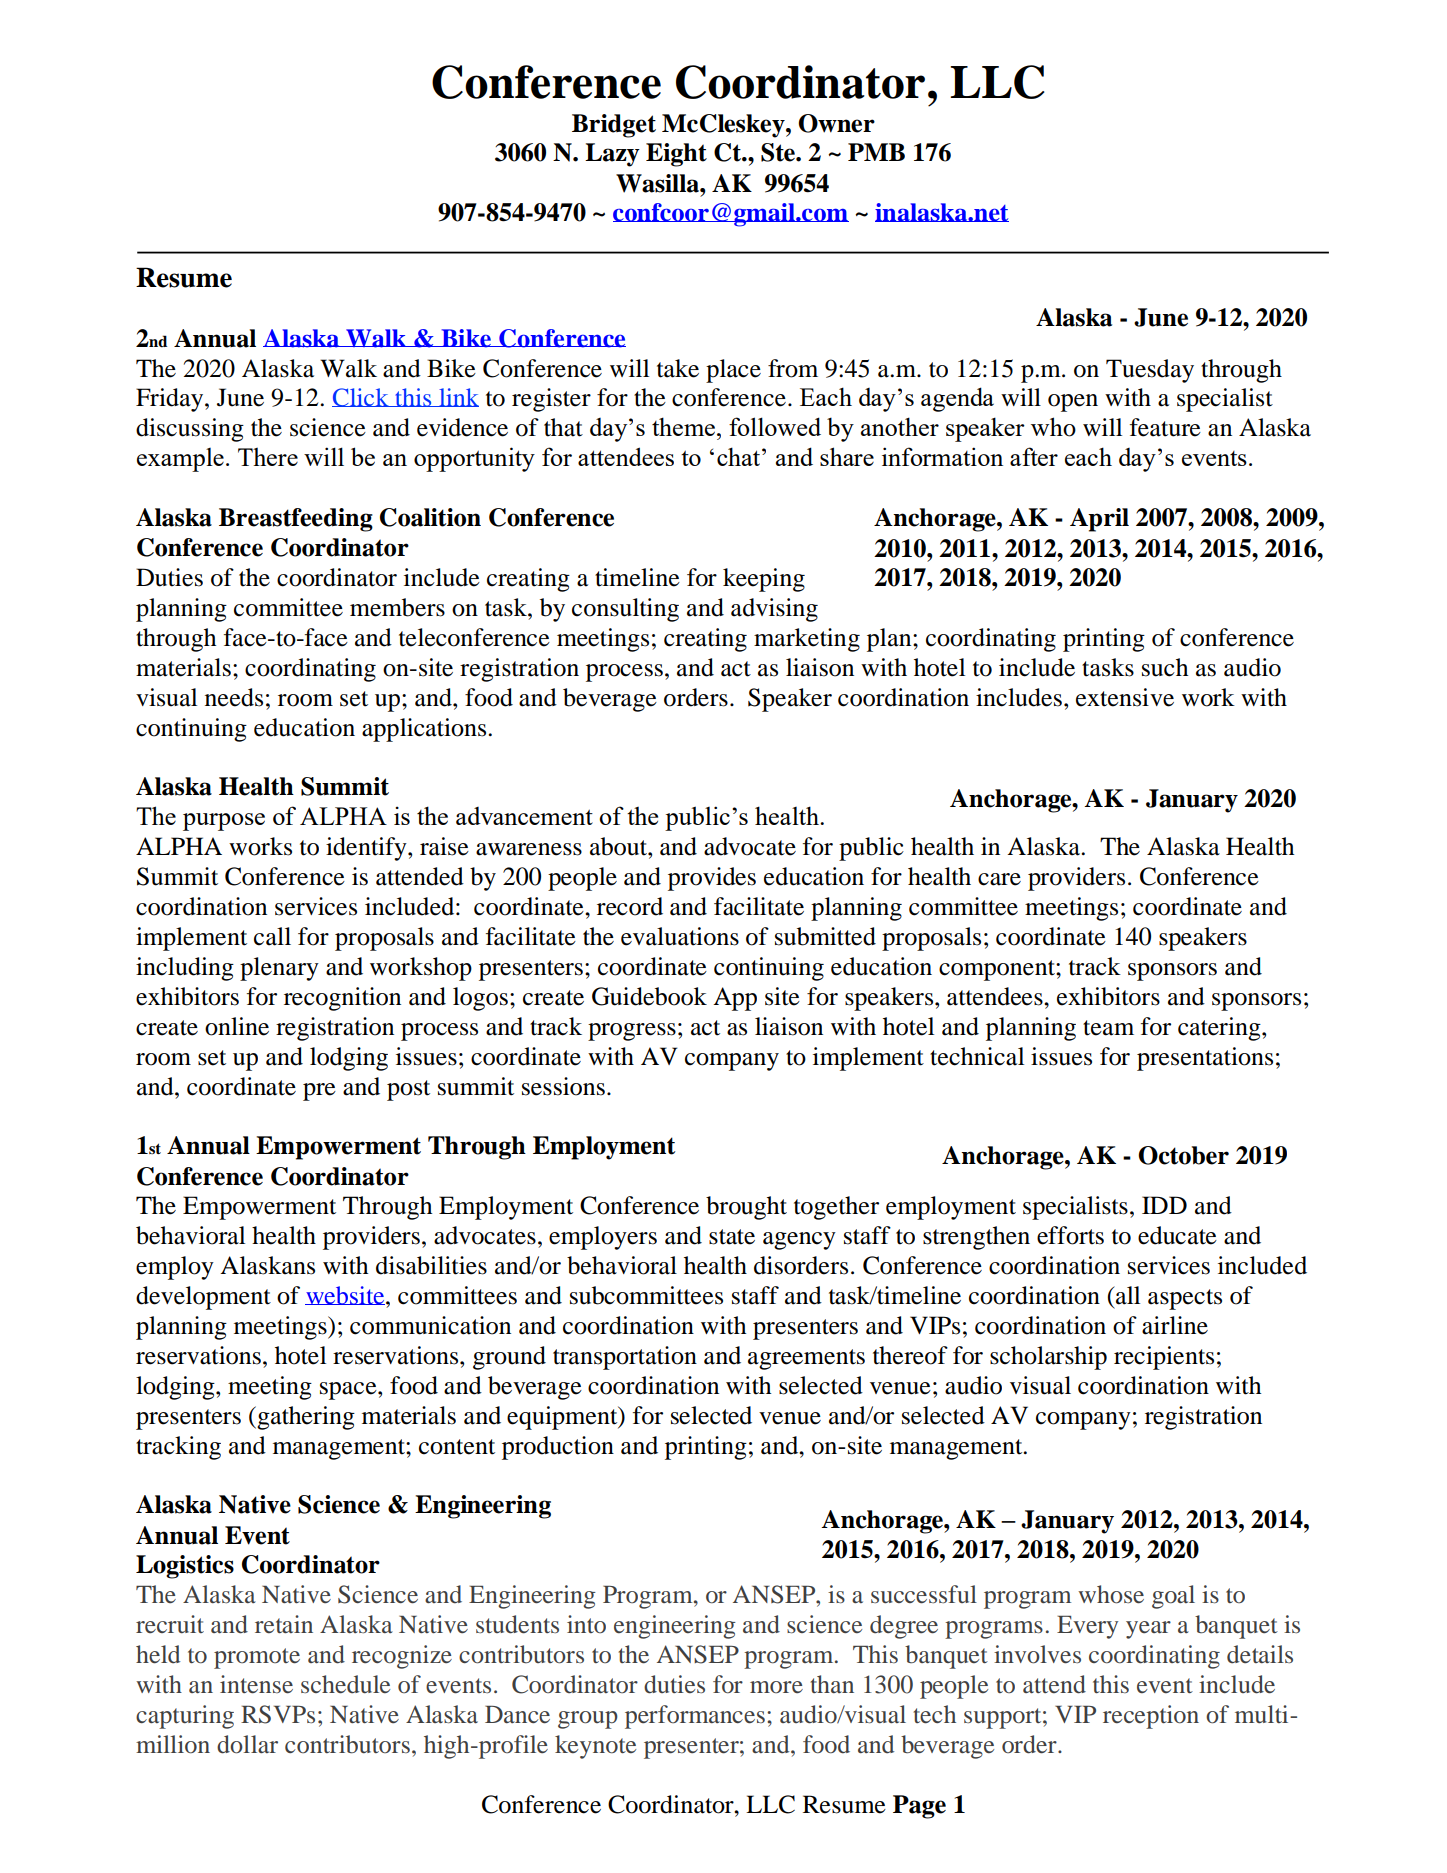 The image size is (1447, 1873). Describe the element at coordinates (1177, 1235) in the image. I see `educate` at that location.
